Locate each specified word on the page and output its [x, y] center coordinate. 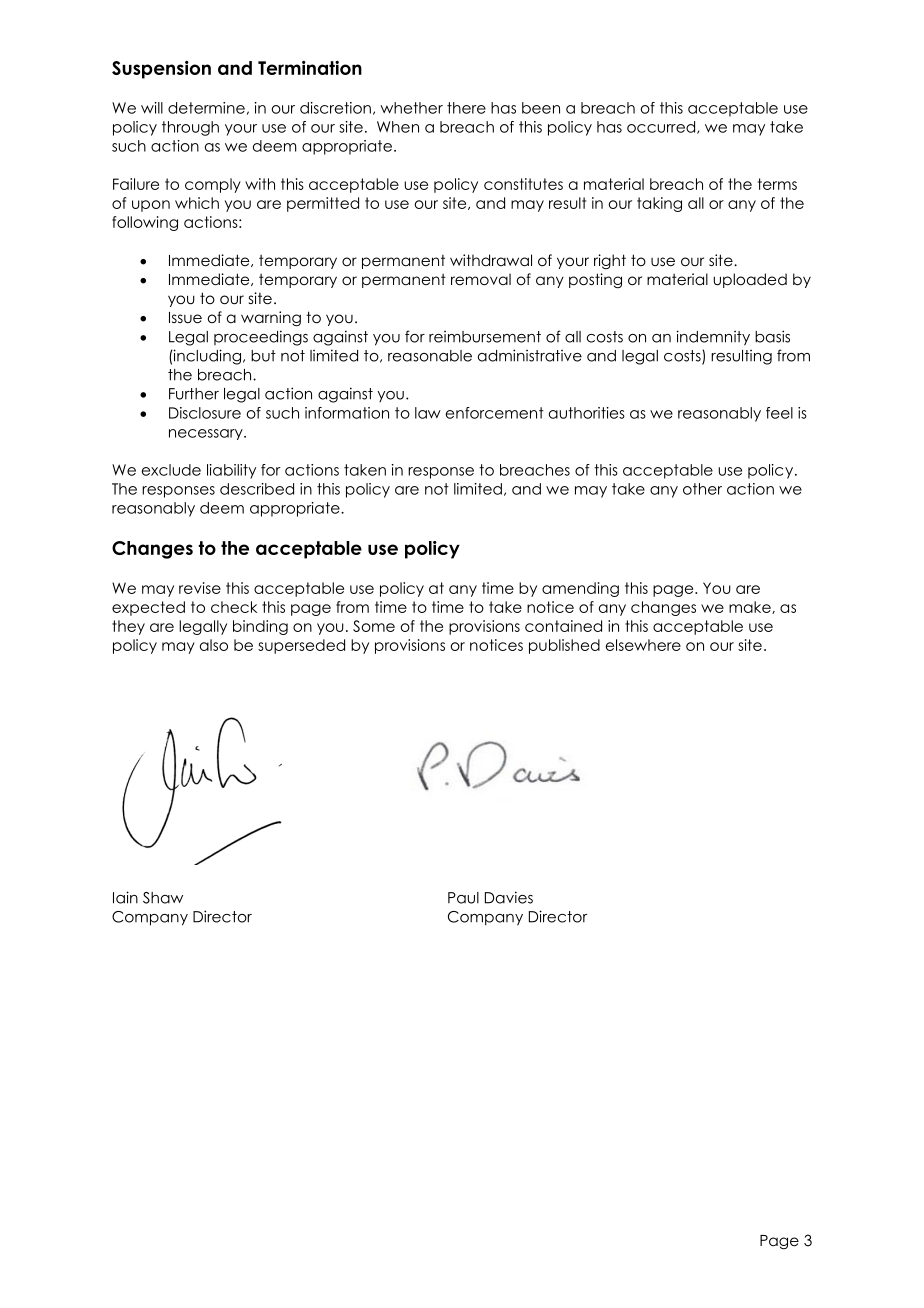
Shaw [163, 898]
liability [231, 471]
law [428, 413]
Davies [509, 897]
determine [206, 108]
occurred [662, 127]
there [466, 108]
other [702, 489]
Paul [463, 898]
